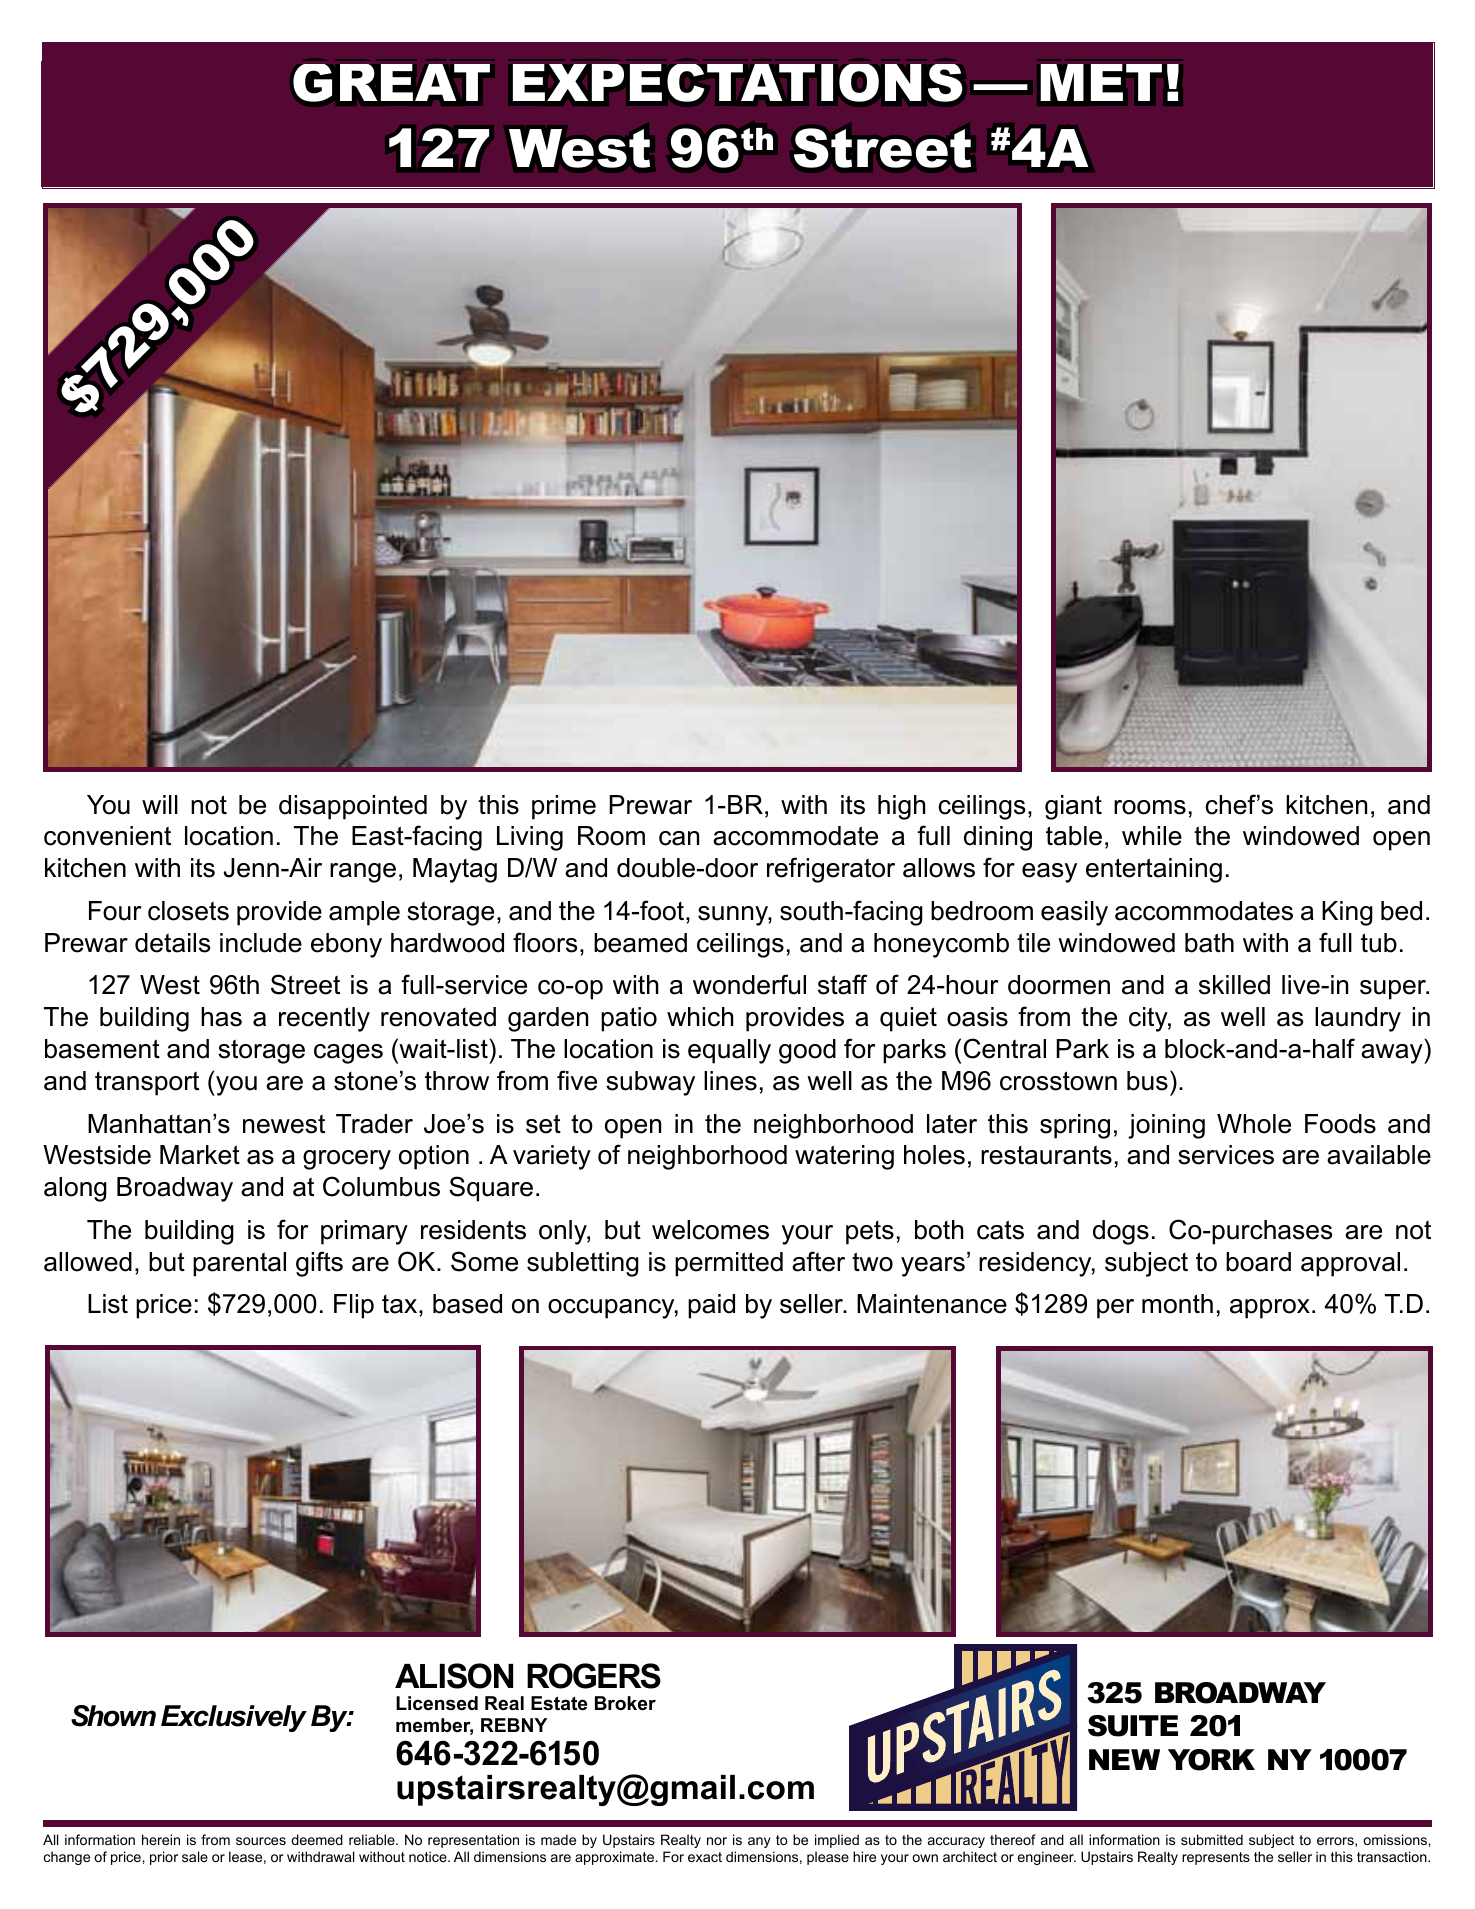 Image resolution: width=1475 pixels, height=1909 pixels. Describe the element at coordinates (729, 1264) in the document. I see `permitted` at that location.
